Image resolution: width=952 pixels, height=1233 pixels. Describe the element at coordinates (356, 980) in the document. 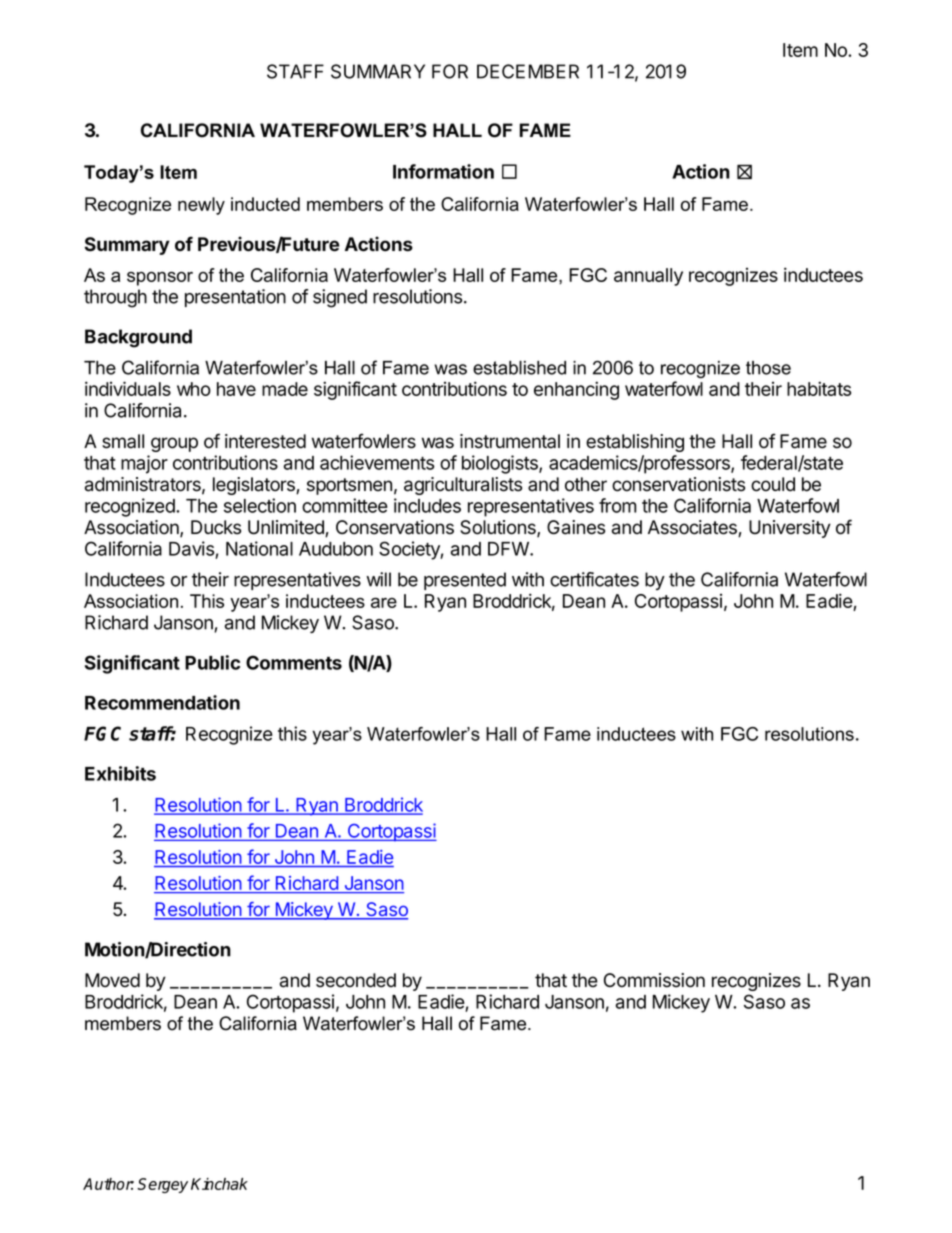

I see `seconded` at that location.
